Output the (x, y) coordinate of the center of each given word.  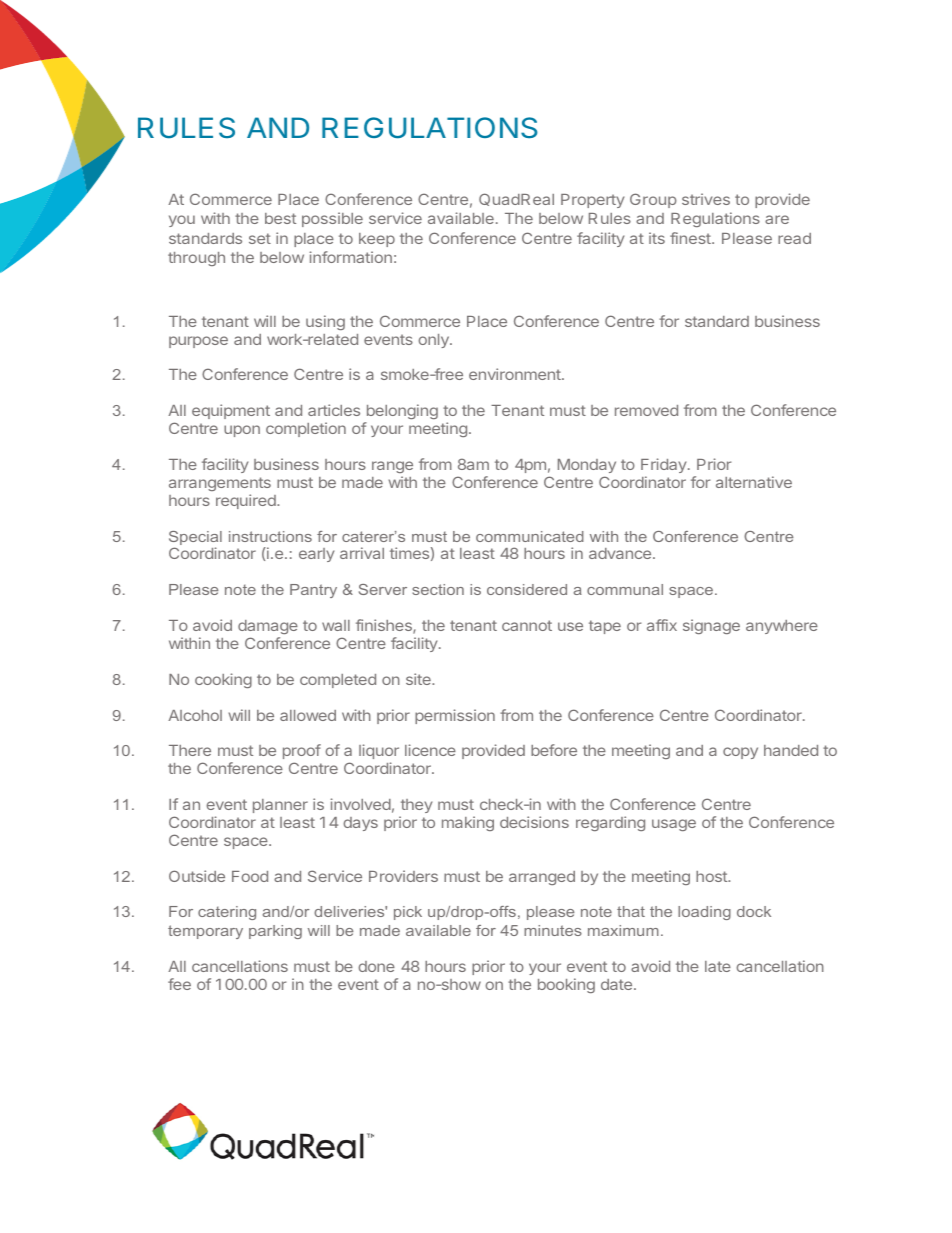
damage (268, 627)
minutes (553, 930)
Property (592, 201)
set (260, 238)
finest (691, 238)
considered (527, 589)
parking (275, 932)
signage (711, 626)
